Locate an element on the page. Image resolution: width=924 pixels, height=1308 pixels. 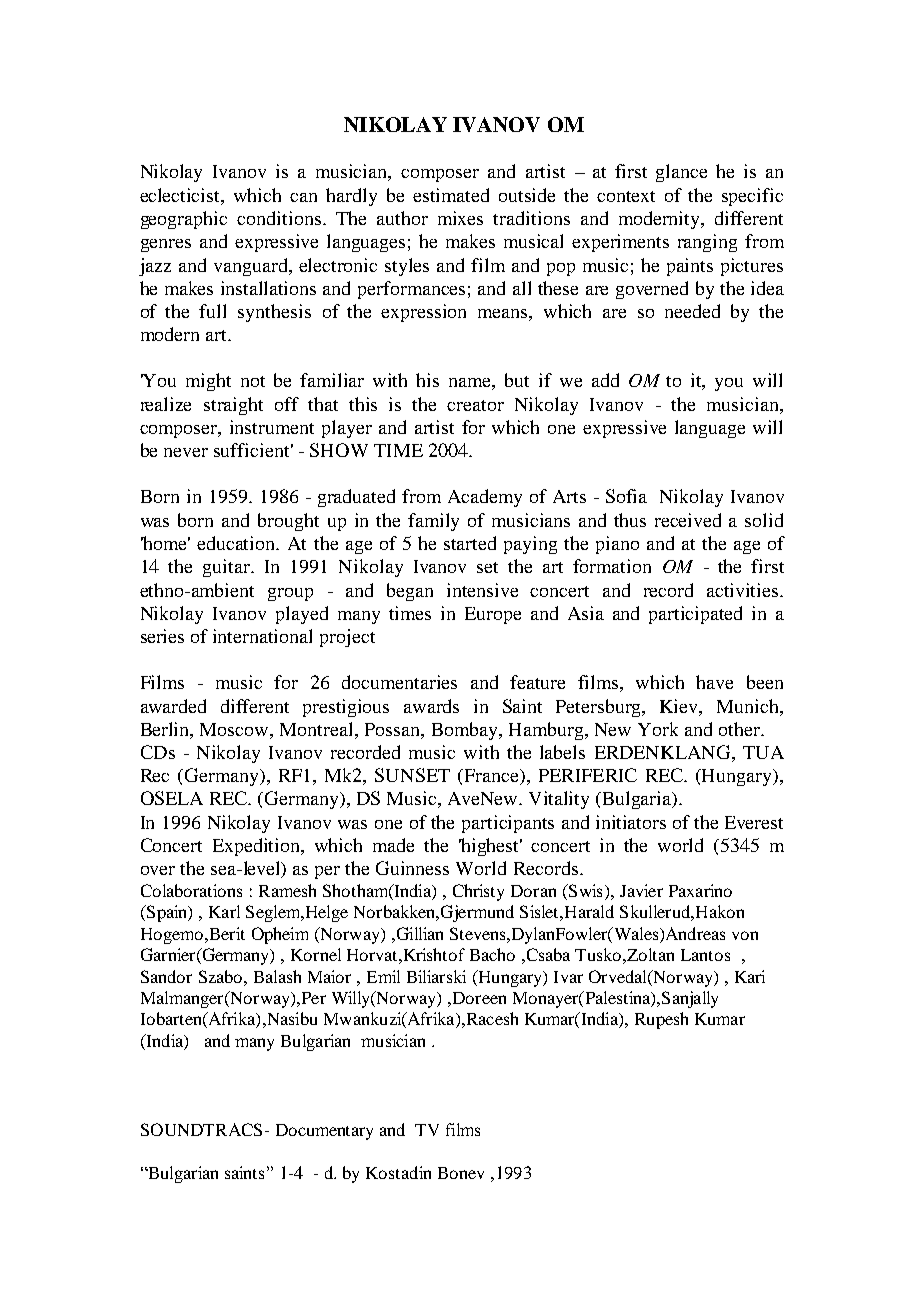
York is located at coordinates (658, 729).
